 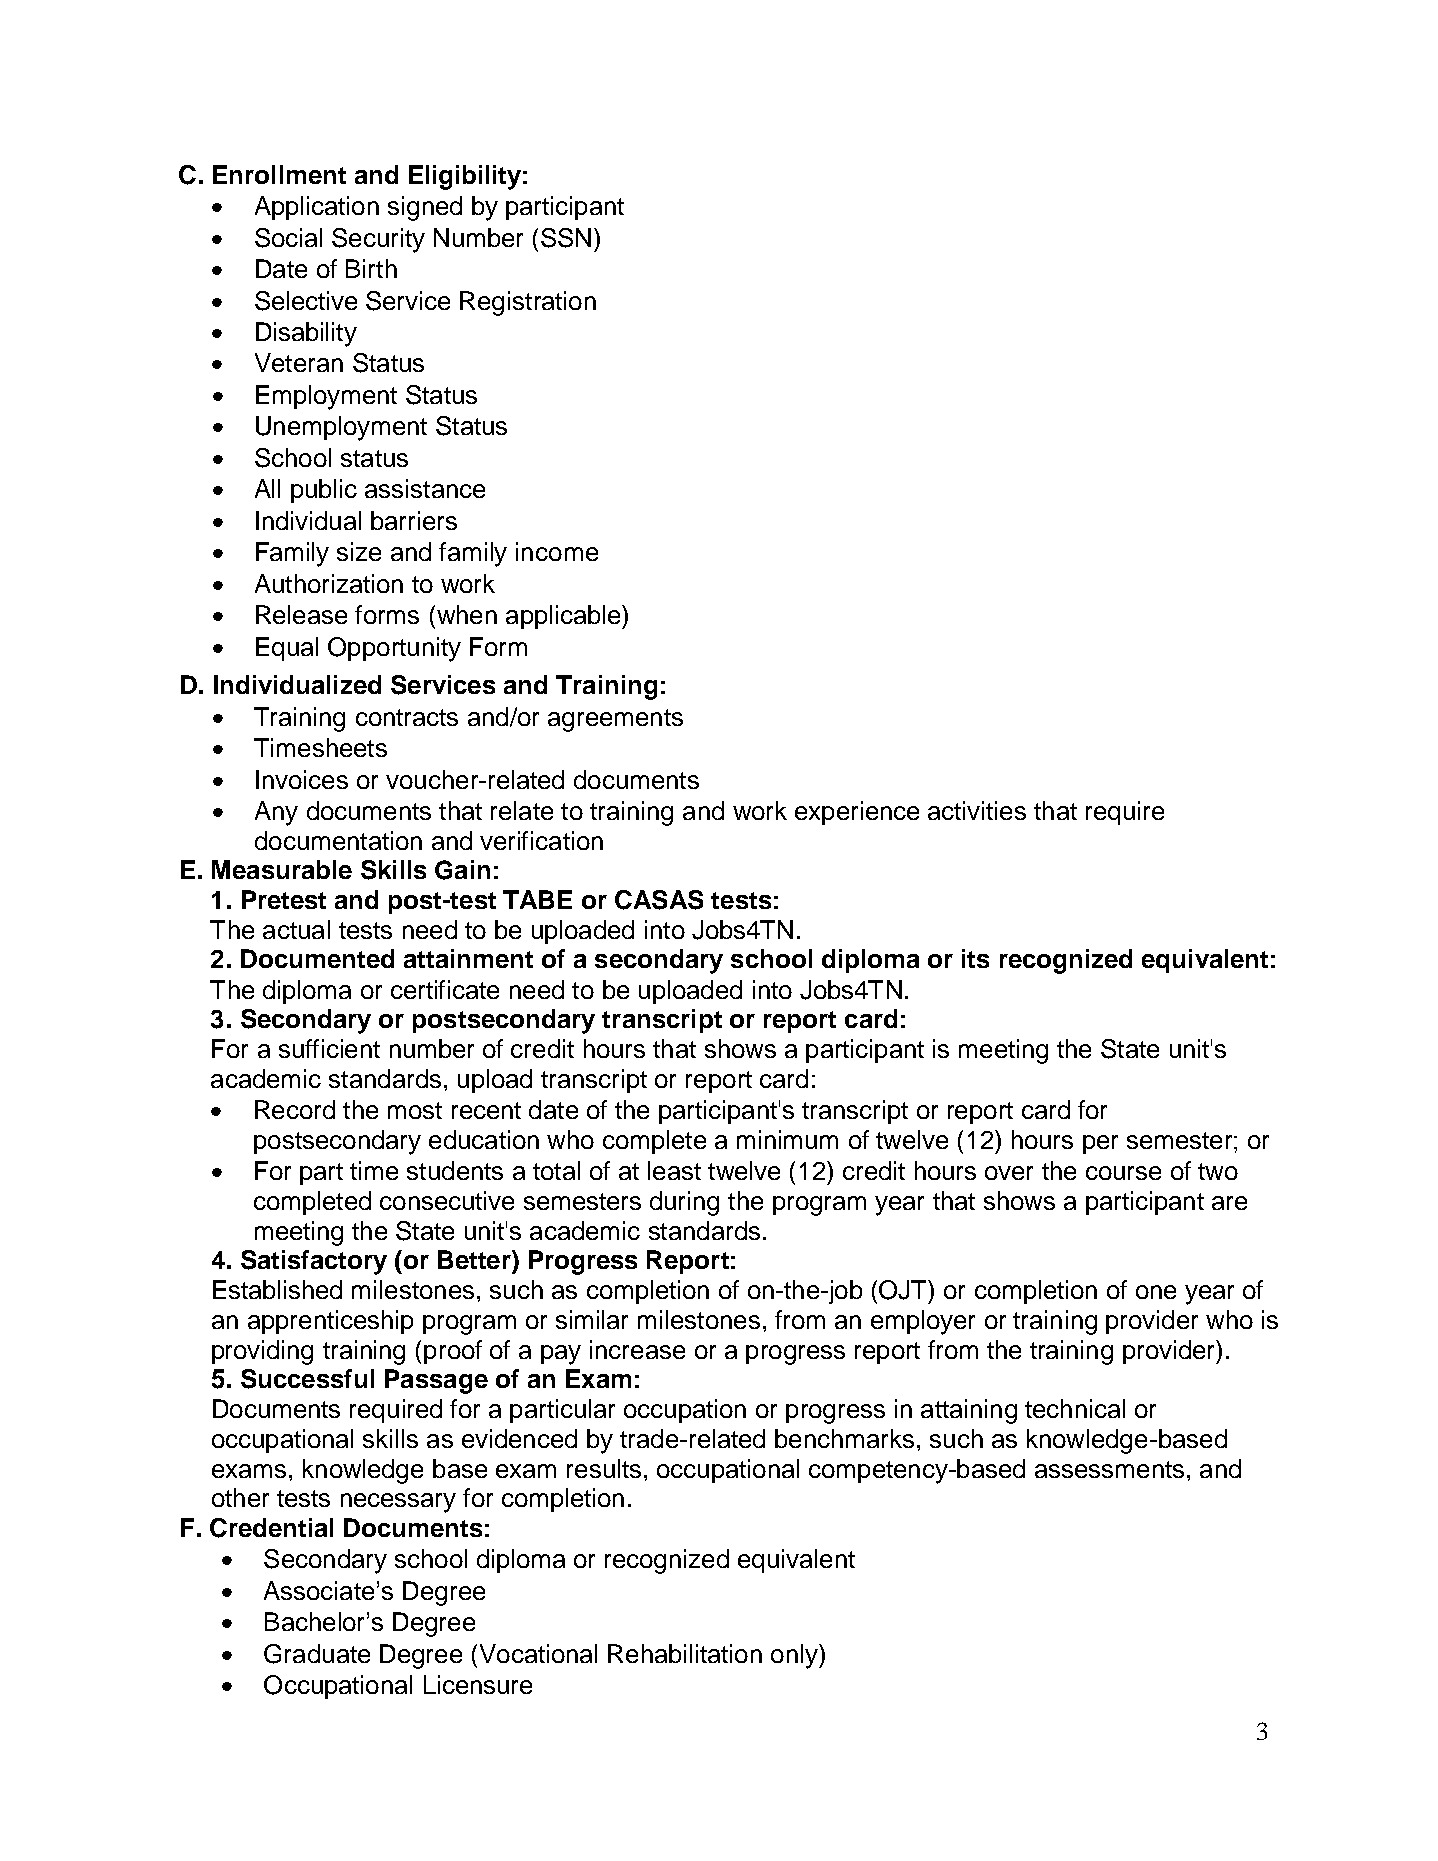 I want to click on increase, so click(x=637, y=1349).
